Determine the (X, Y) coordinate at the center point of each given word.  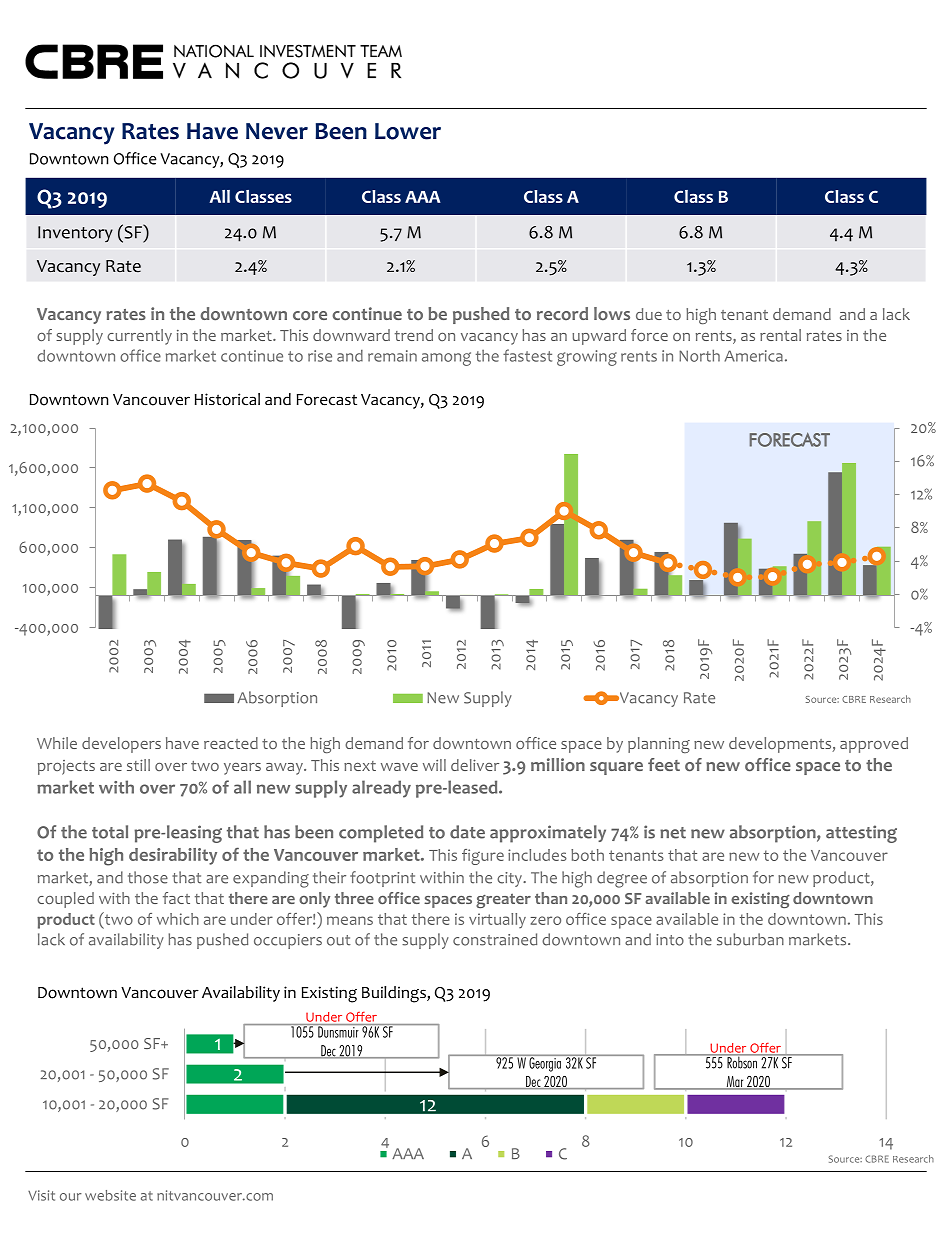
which (178, 919)
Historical (227, 399)
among (446, 359)
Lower (408, 131)
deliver (475, 765)
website (110, 1195)
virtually (497, 920)
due (649, 314)
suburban (750, 939)
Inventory (75, 234)
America (754, 356)
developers (121, 745)
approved (874, 745)
